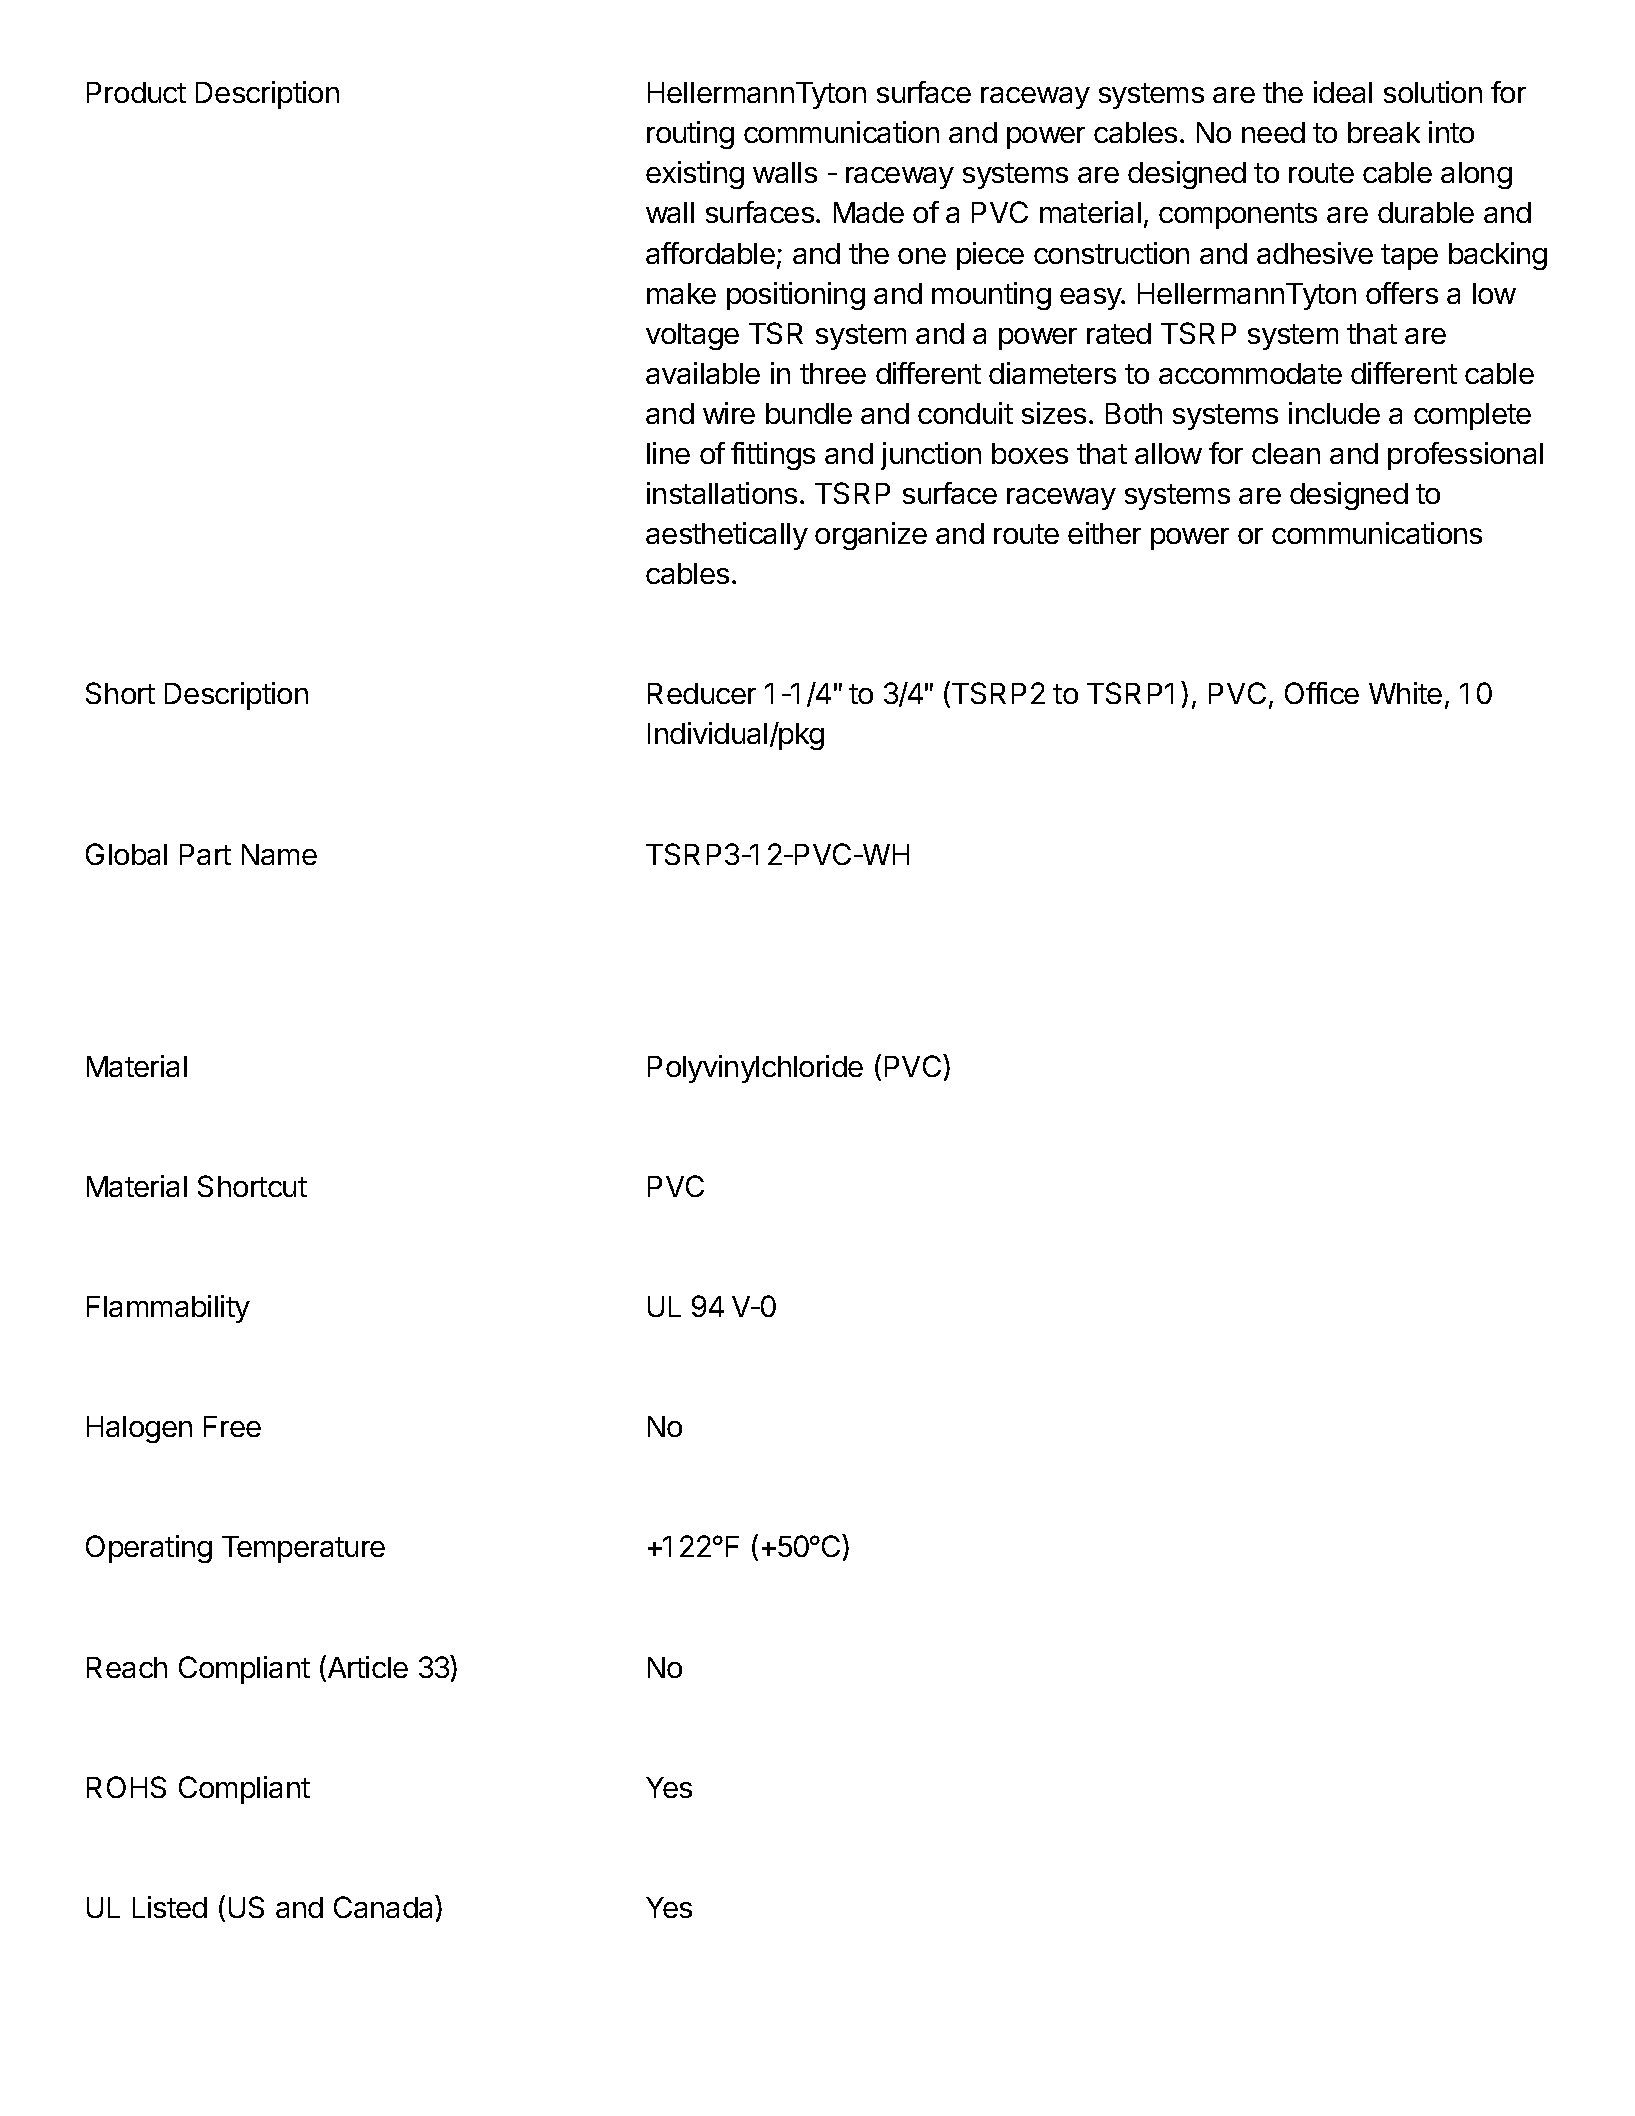  What do you see at coordinates (232, 1426) in the screenshot?
I see `Free` at bounding box center [232, 1426].
